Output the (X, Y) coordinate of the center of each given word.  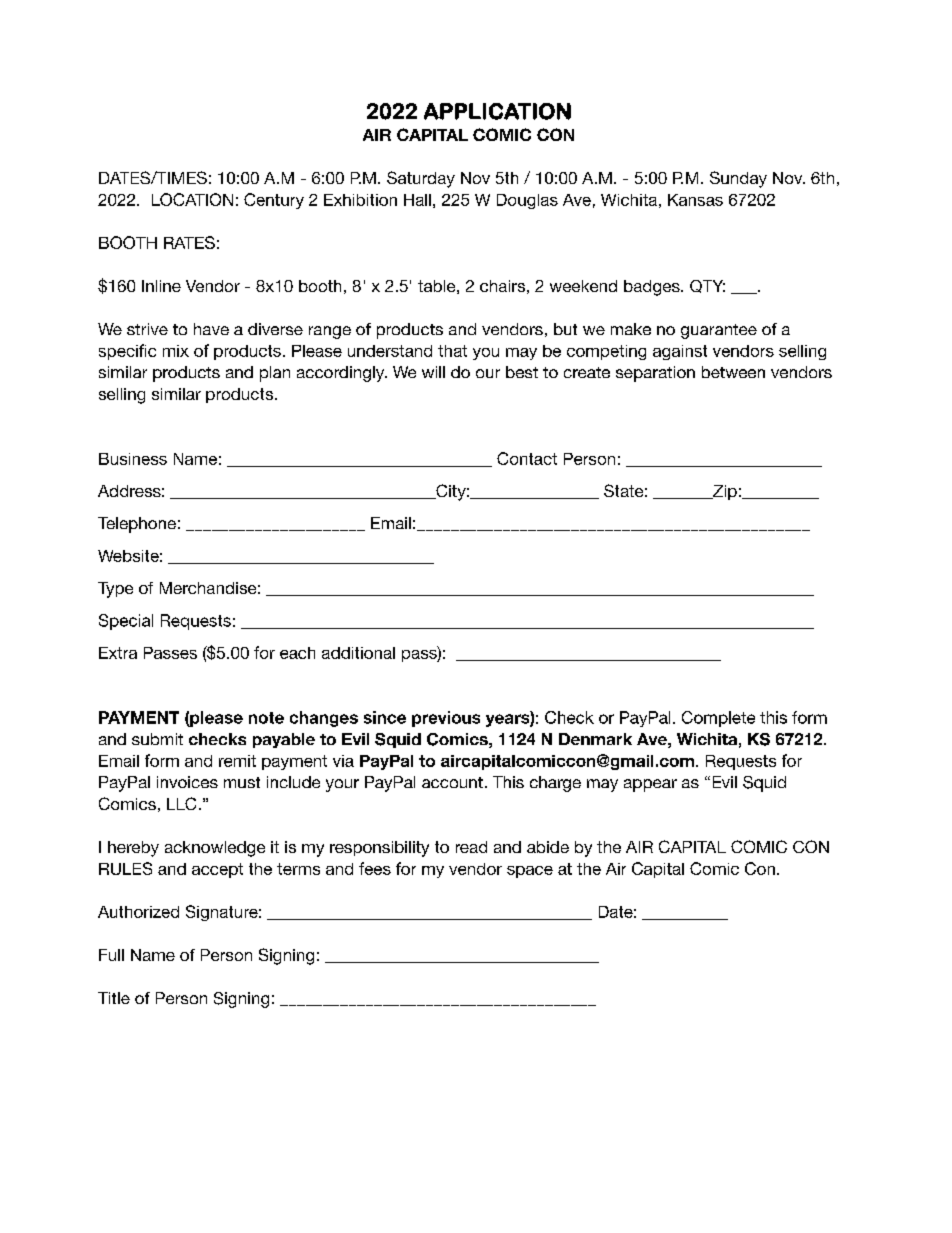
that (452, 351)
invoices (187, 782)
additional (358, 653)
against (680, 352)
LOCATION (192, 199)
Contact (527, 458)
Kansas (695, 200)
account (452, 782)
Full (111, 955)
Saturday (421, 179)
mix (176, 351)
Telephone (137, 525)
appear (650, 785)
